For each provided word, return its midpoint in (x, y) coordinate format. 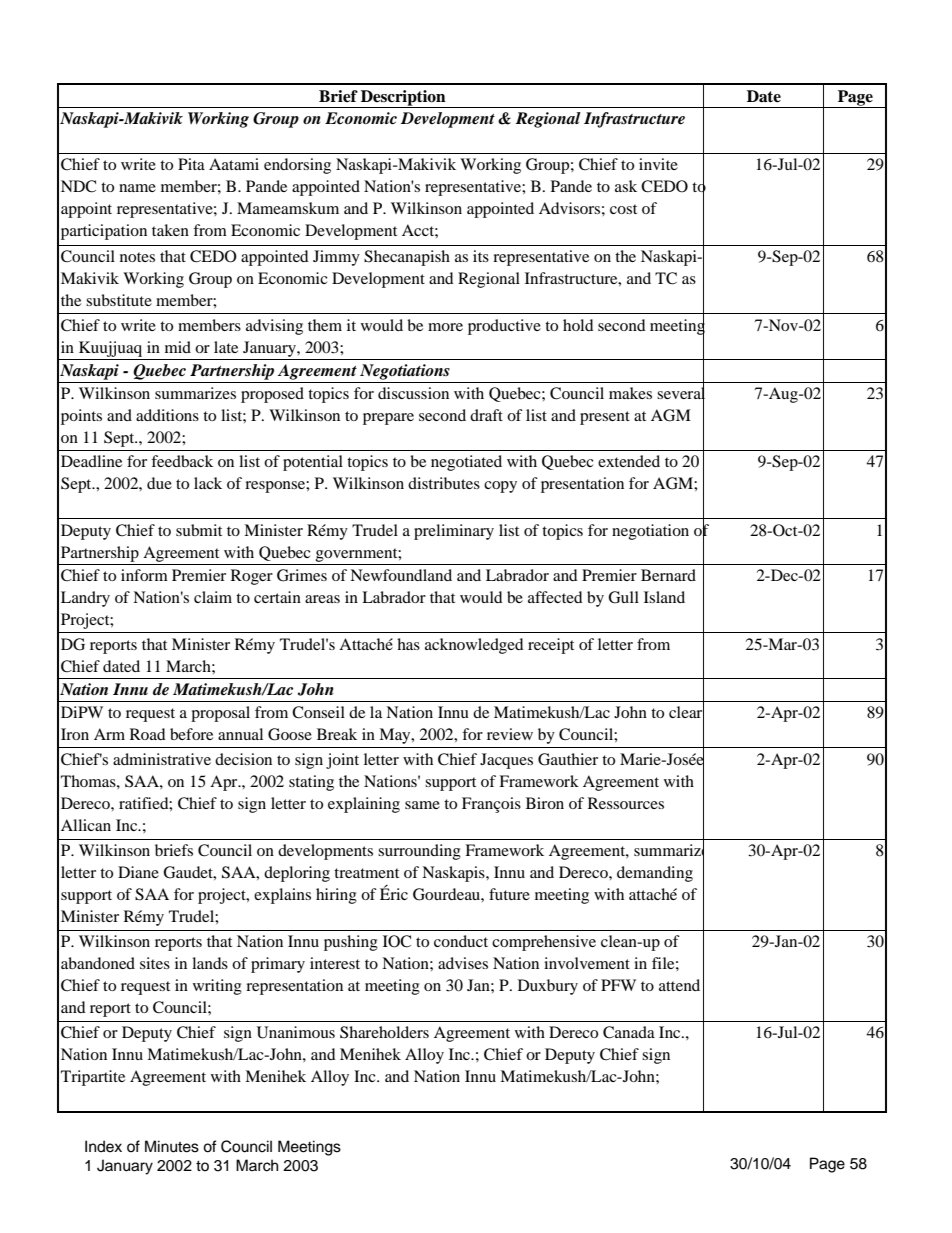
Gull (623, 597)
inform (144, 575)
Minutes (172, 1146)
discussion (413, 393)
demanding (655, 874)
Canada (629, 1032)
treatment (366, 873)
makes (630, 393)
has (408, 644)
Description (403, 99)
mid (178, 347)
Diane (138, 872)
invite (658, 164)
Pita (191, 164)
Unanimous (296, 1032)
